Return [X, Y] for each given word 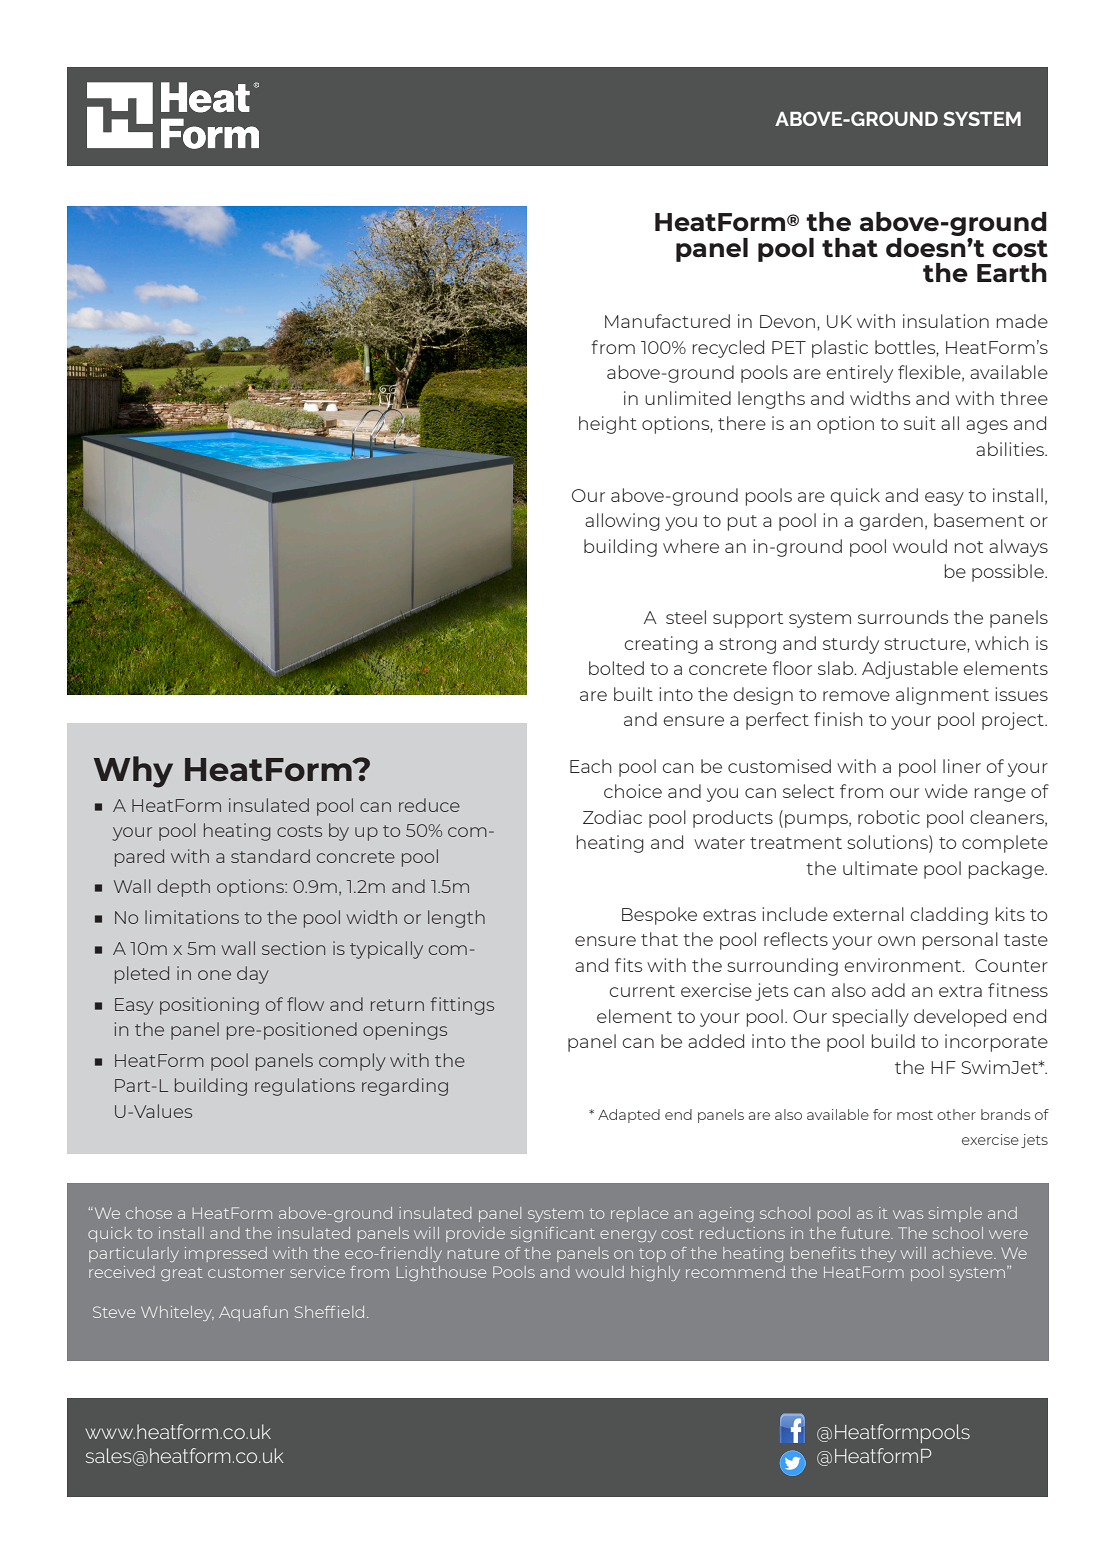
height [608, 425]
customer [246, 1272]
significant [553, 1234]
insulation [946, 321]
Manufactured [667, 321]
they [878, 1254]
